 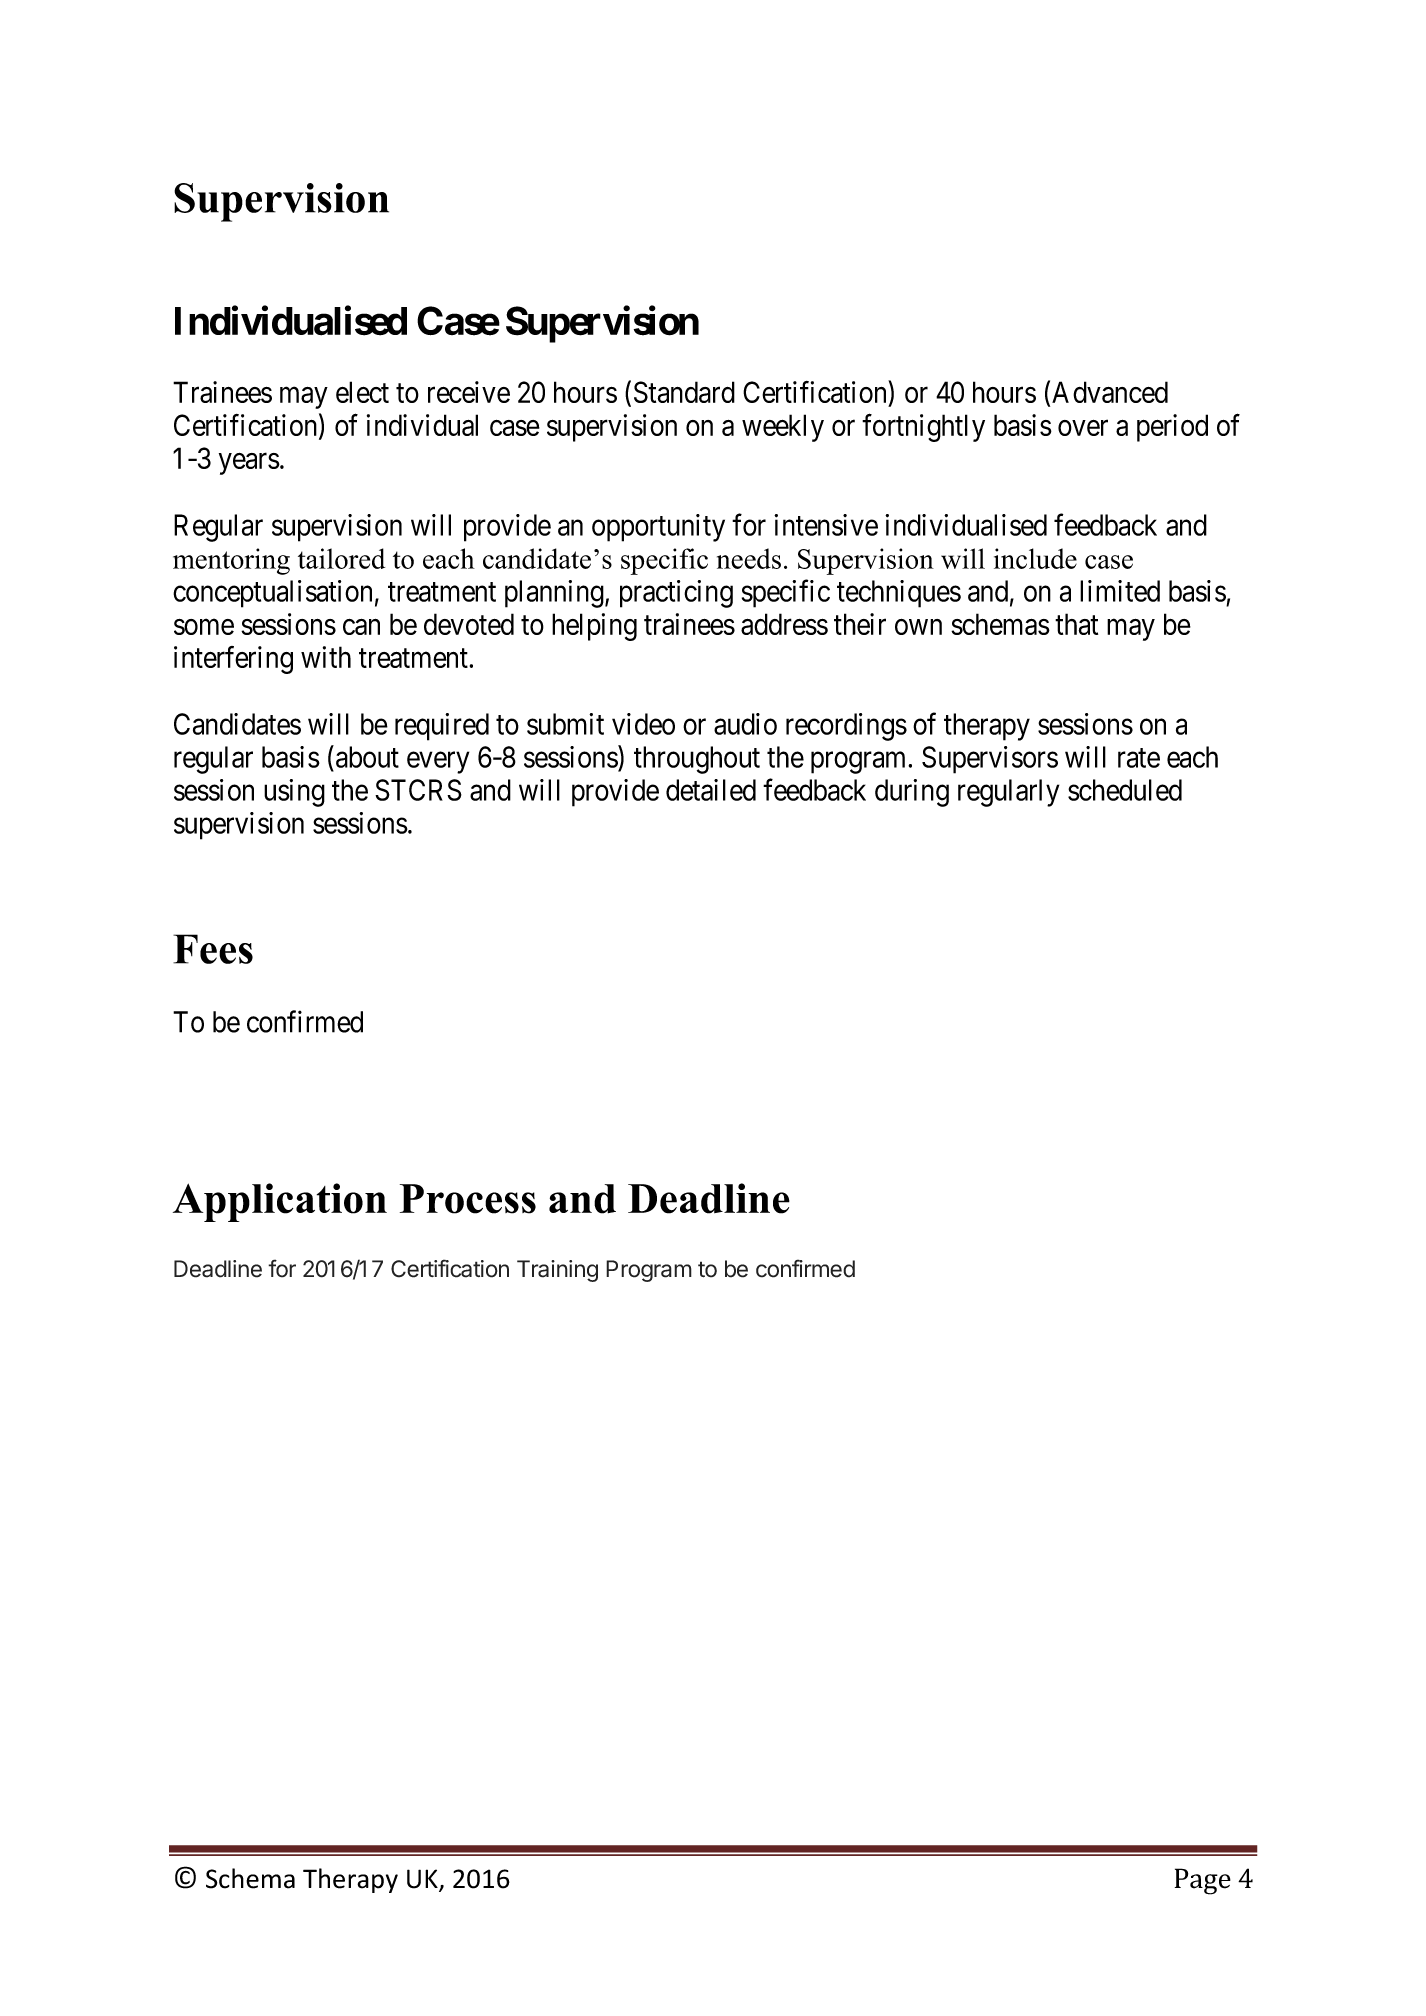 What do you see at coordinates (294, 793) in the document?
I see `using` at bounding box center [294, 793].
